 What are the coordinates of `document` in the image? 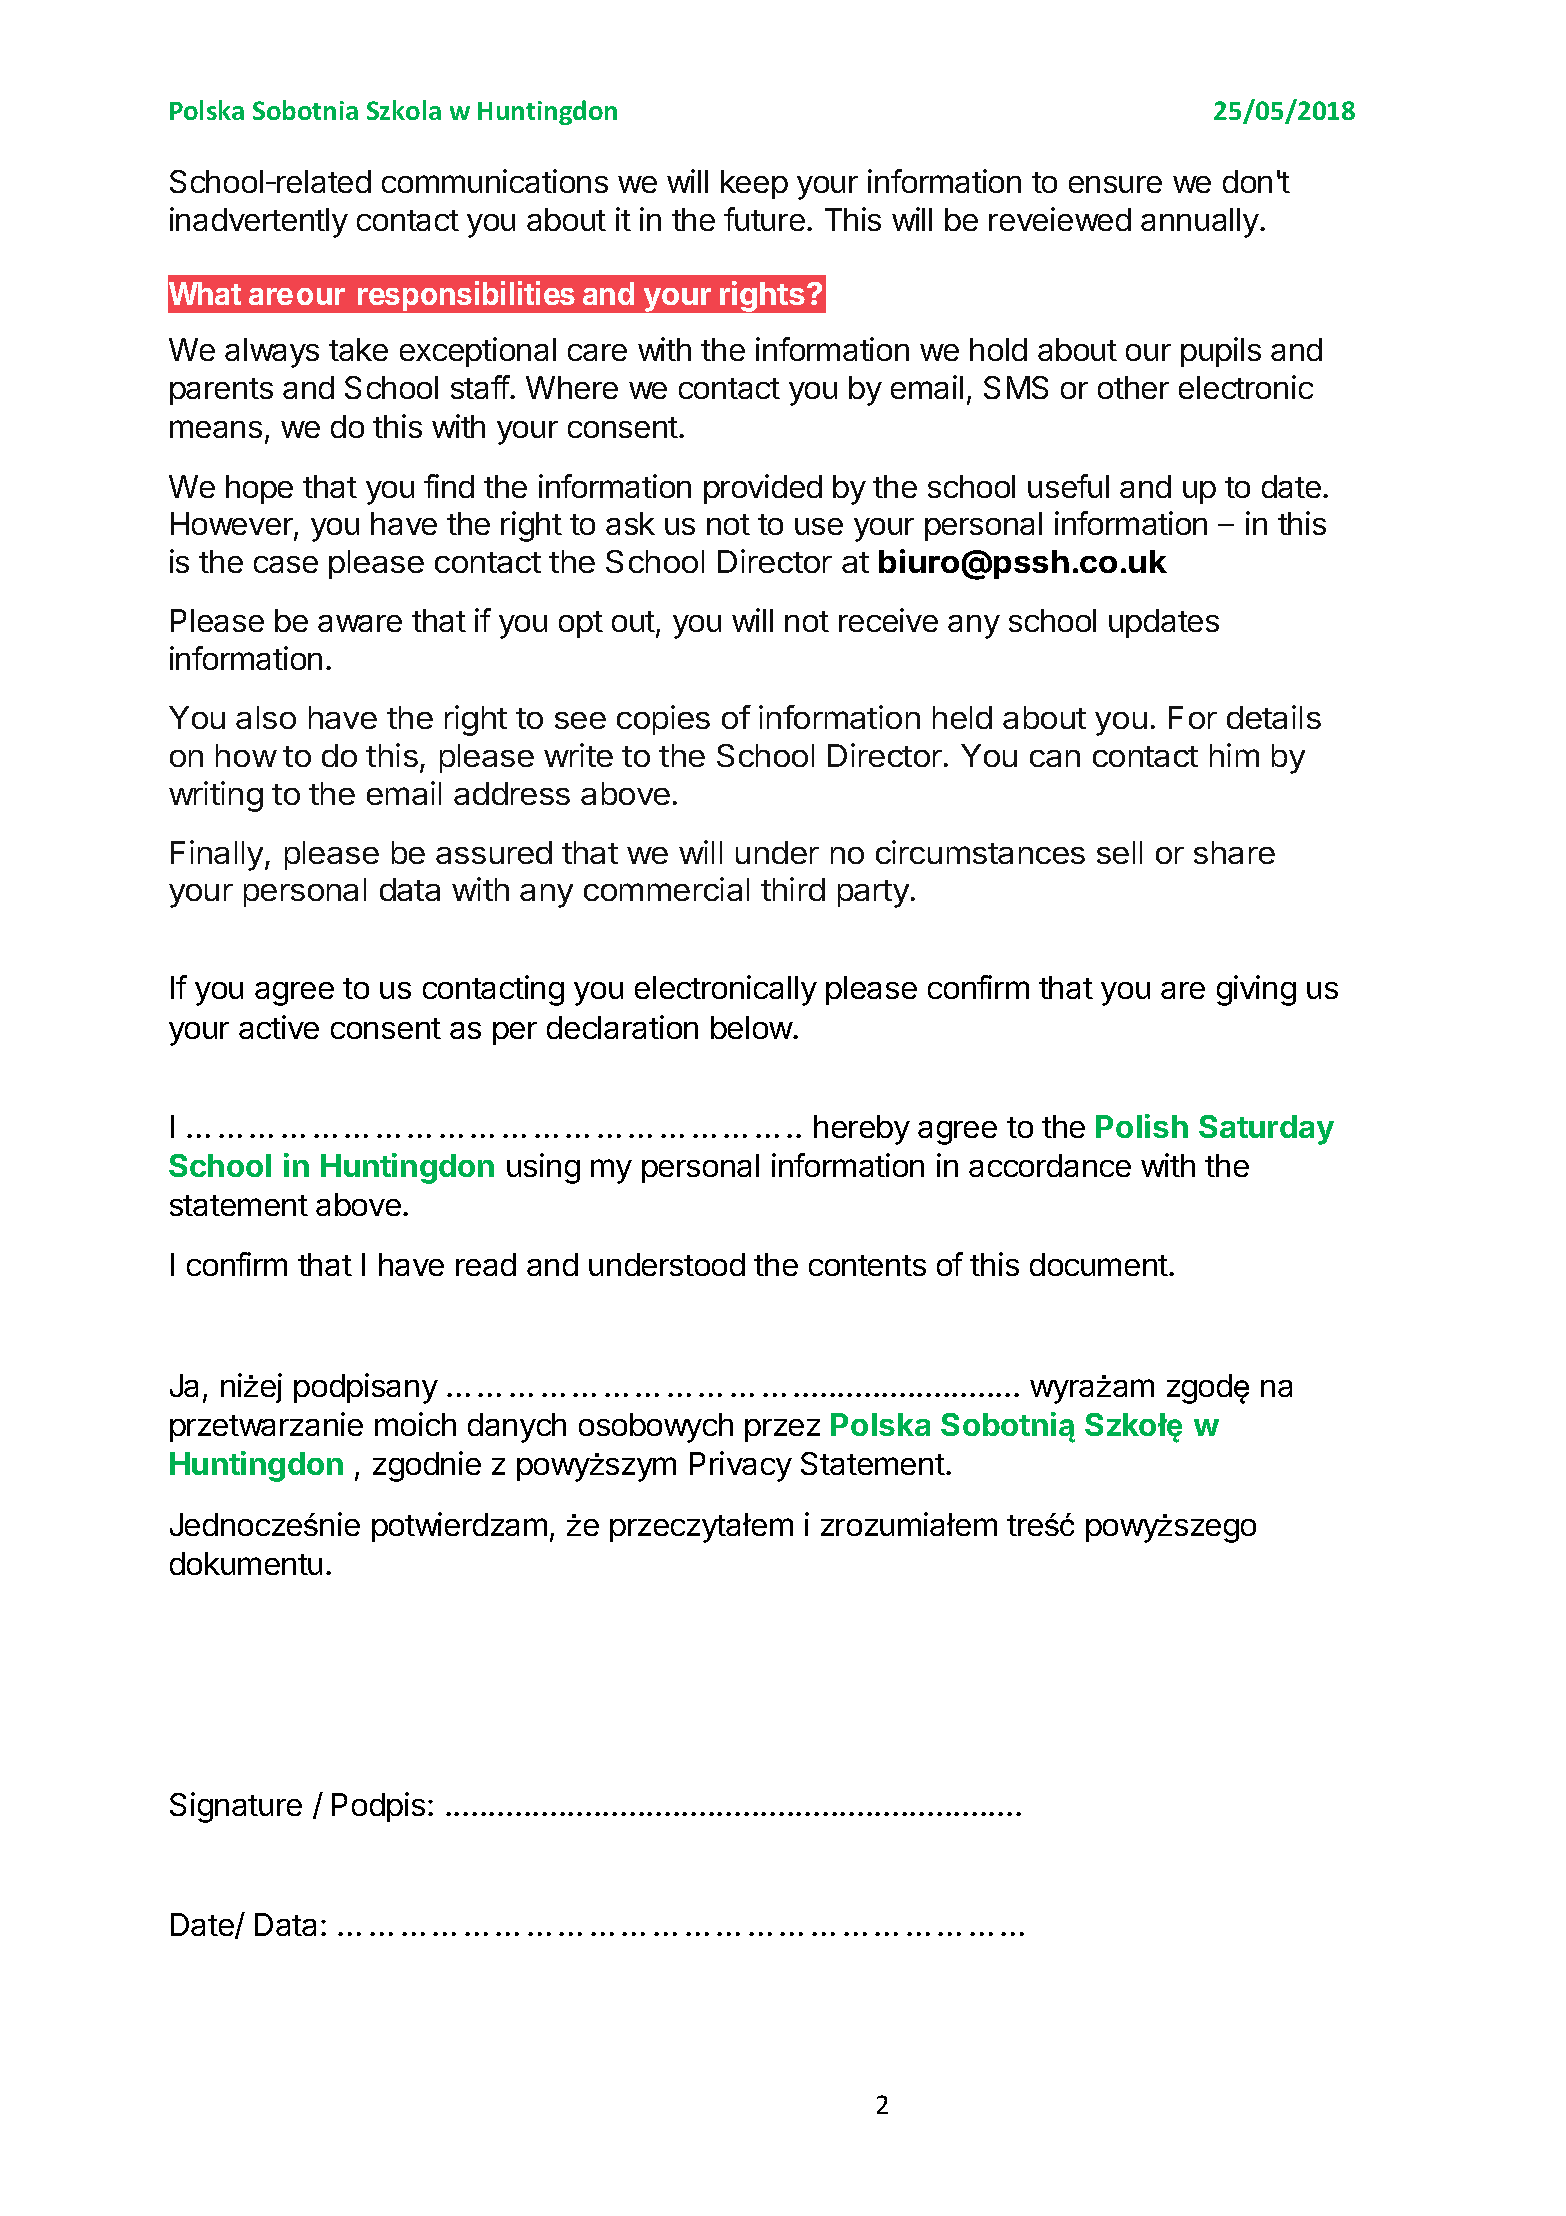 It's located at (1099, 1264).
